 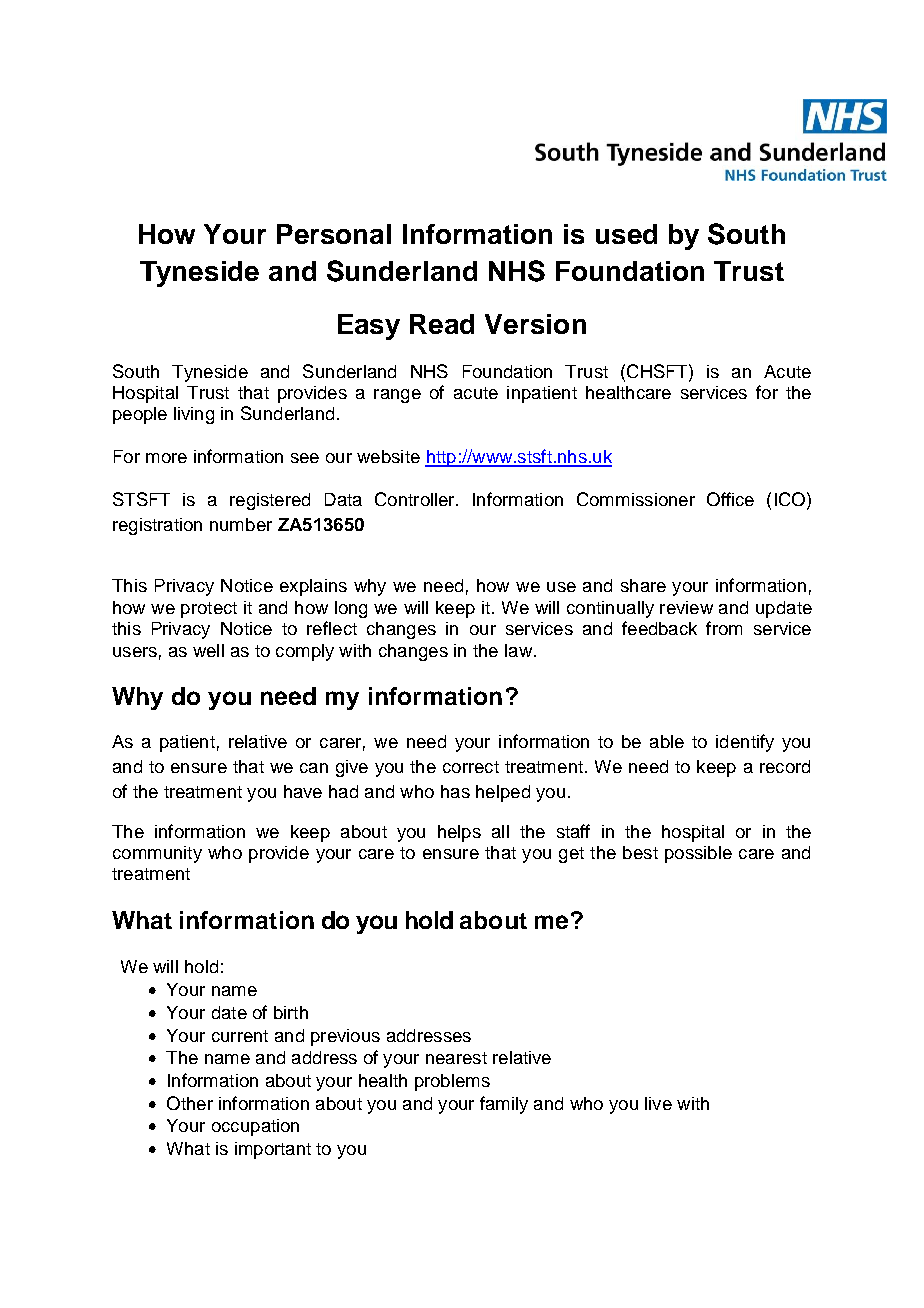 What do you see at coordinates (459, 833) in the page?
I see `helps` at bounding box center [459, 833].
